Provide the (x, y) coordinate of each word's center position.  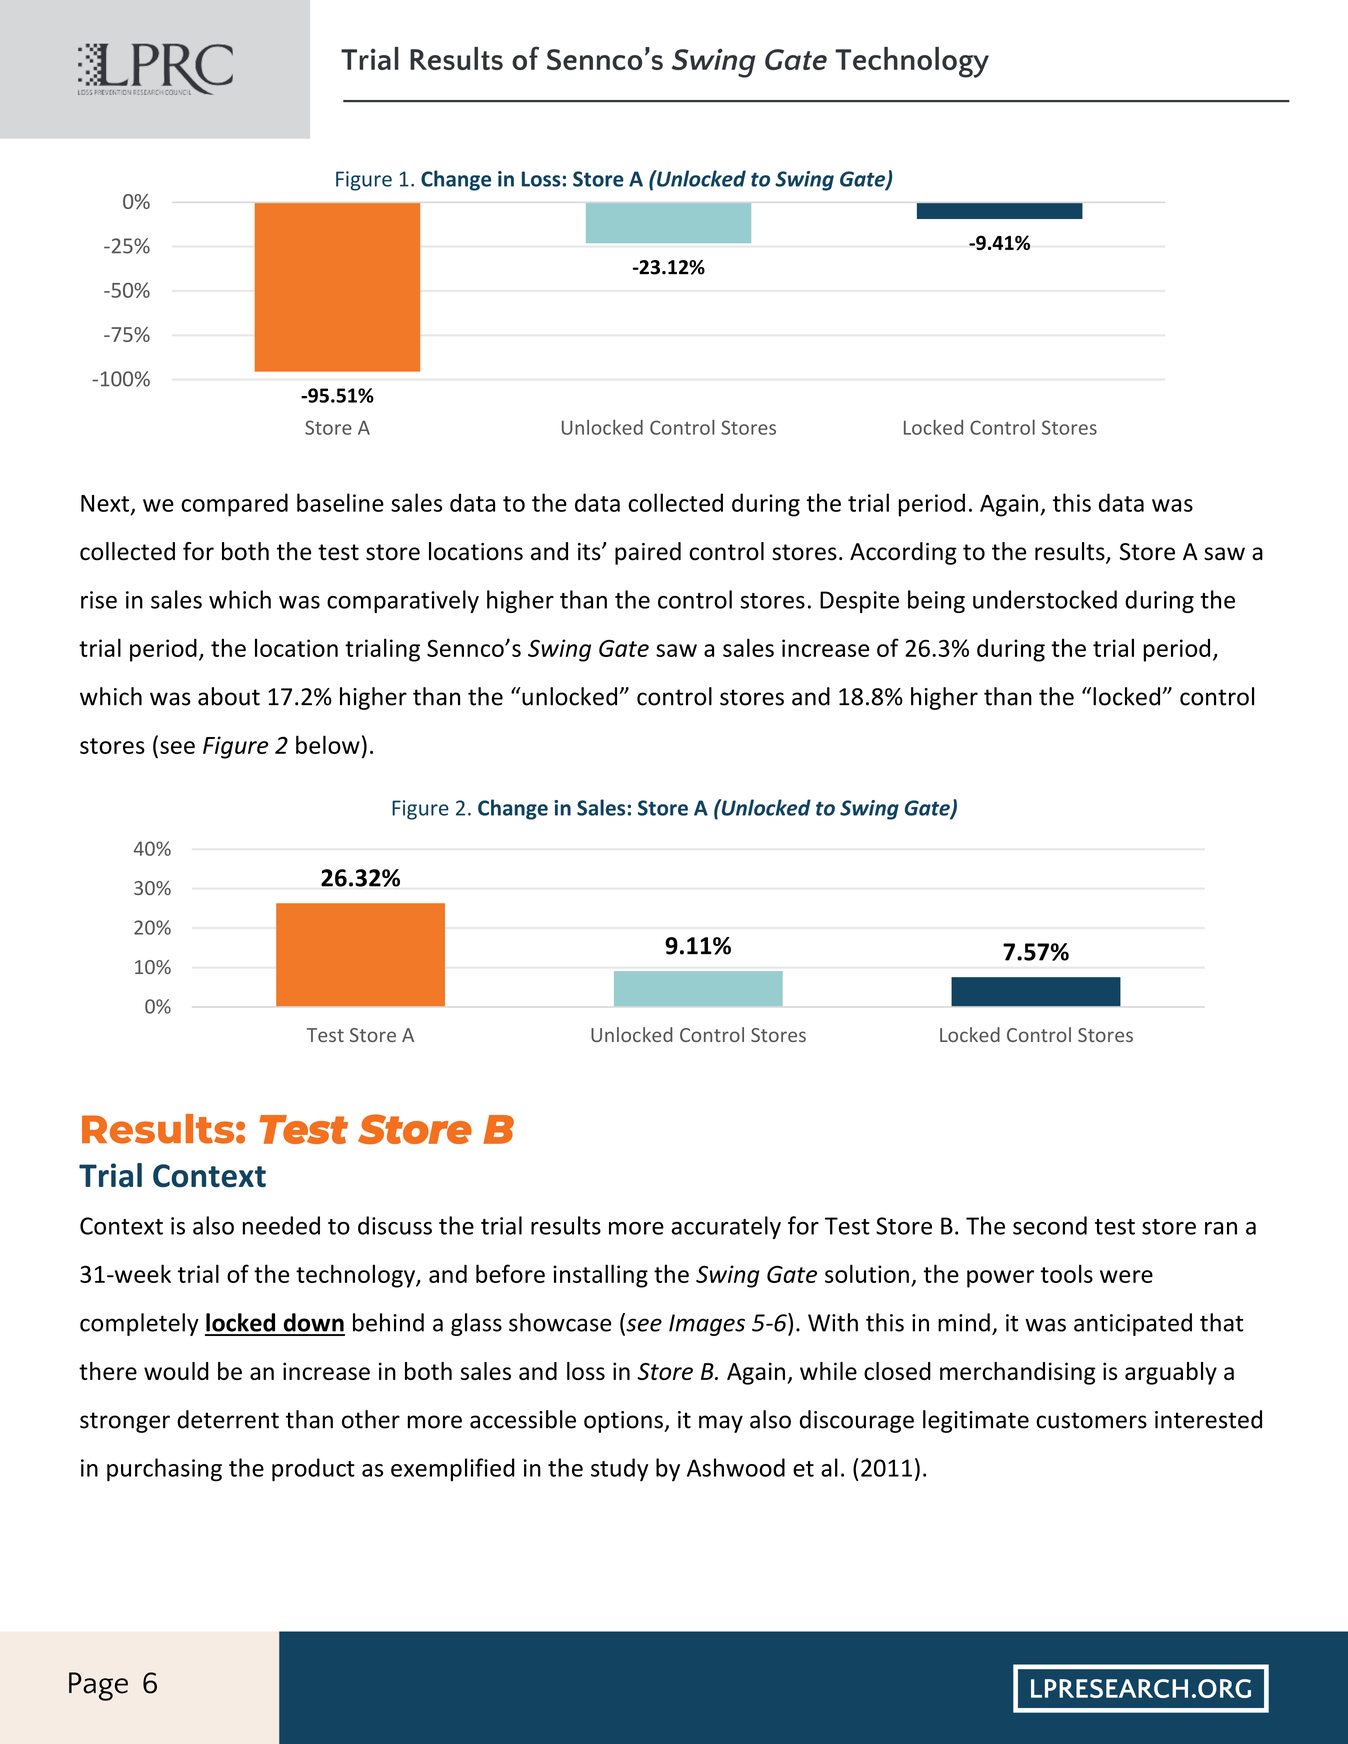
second (1050, 1225)
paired (648, 553)
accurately (726, 1227)
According (903, 553)
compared (234, 505)
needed (281, 1225)
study (619, 1470)
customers (1091, 1420)
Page (98, 1686)
